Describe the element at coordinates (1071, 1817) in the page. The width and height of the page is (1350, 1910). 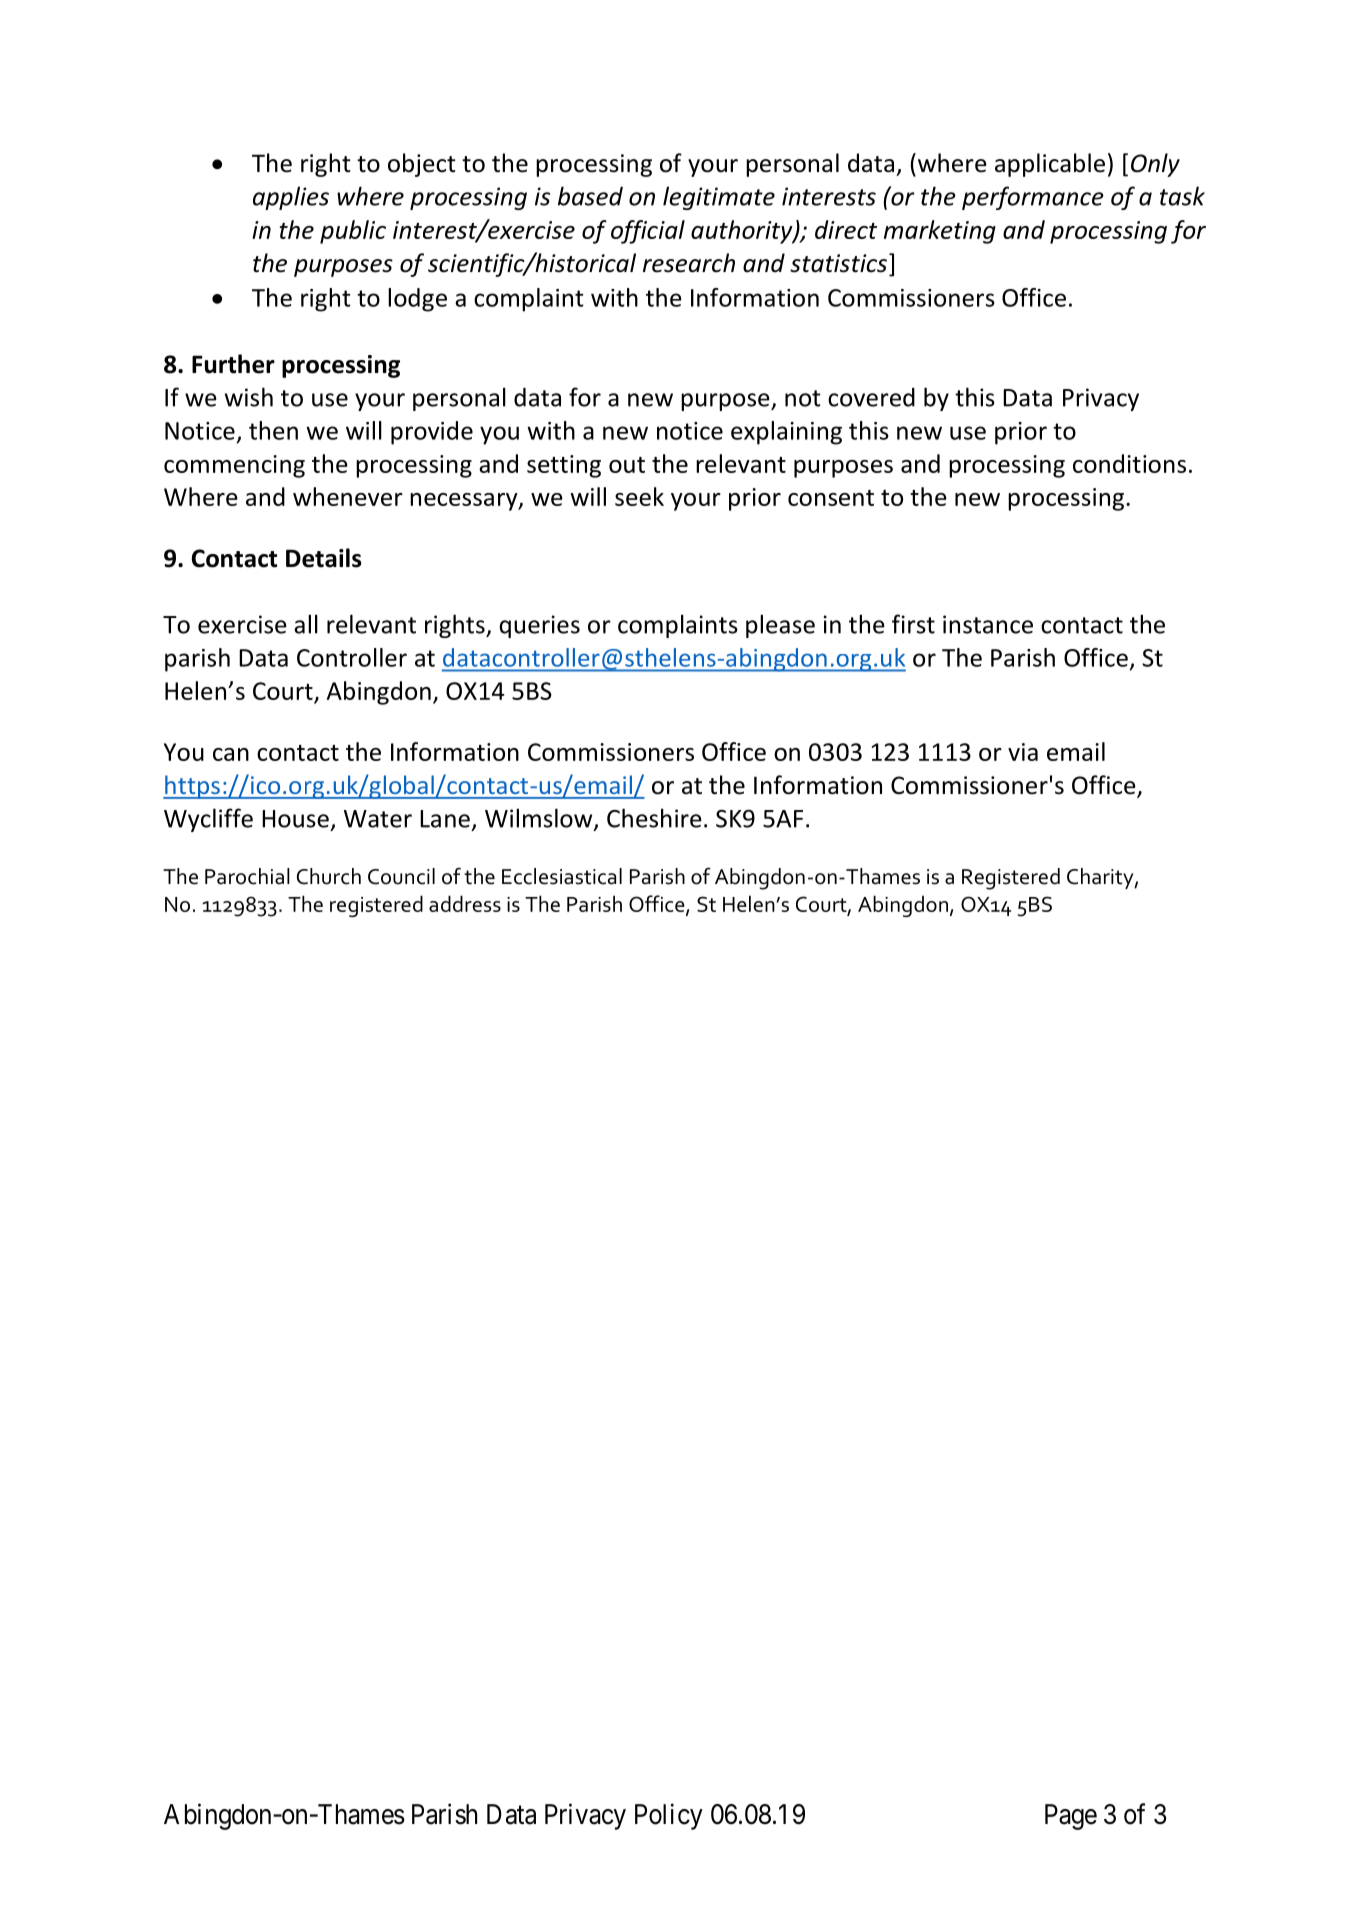
I see `Page` at that location.
